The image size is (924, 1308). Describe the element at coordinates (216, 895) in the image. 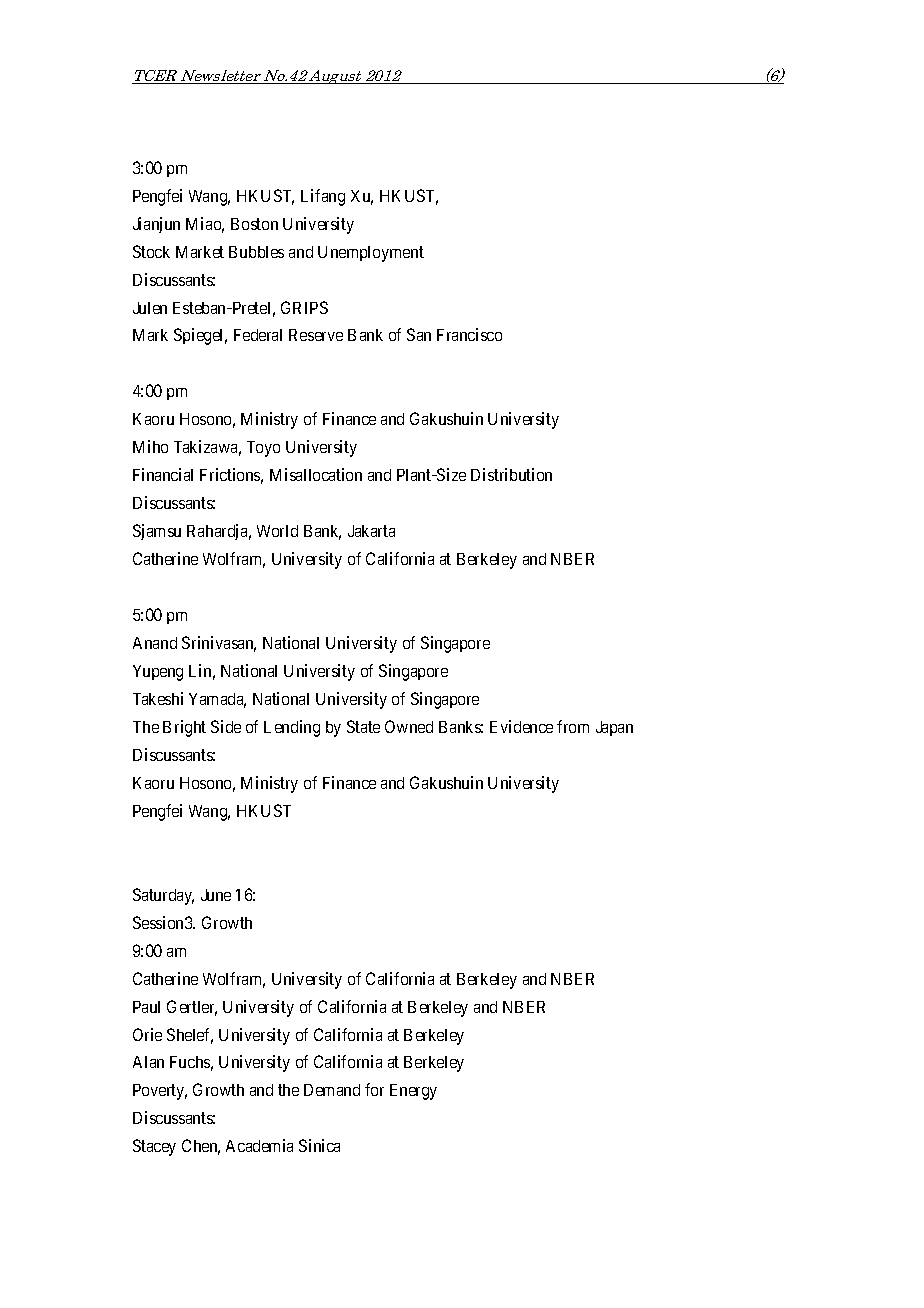

I see `June` at that location.
